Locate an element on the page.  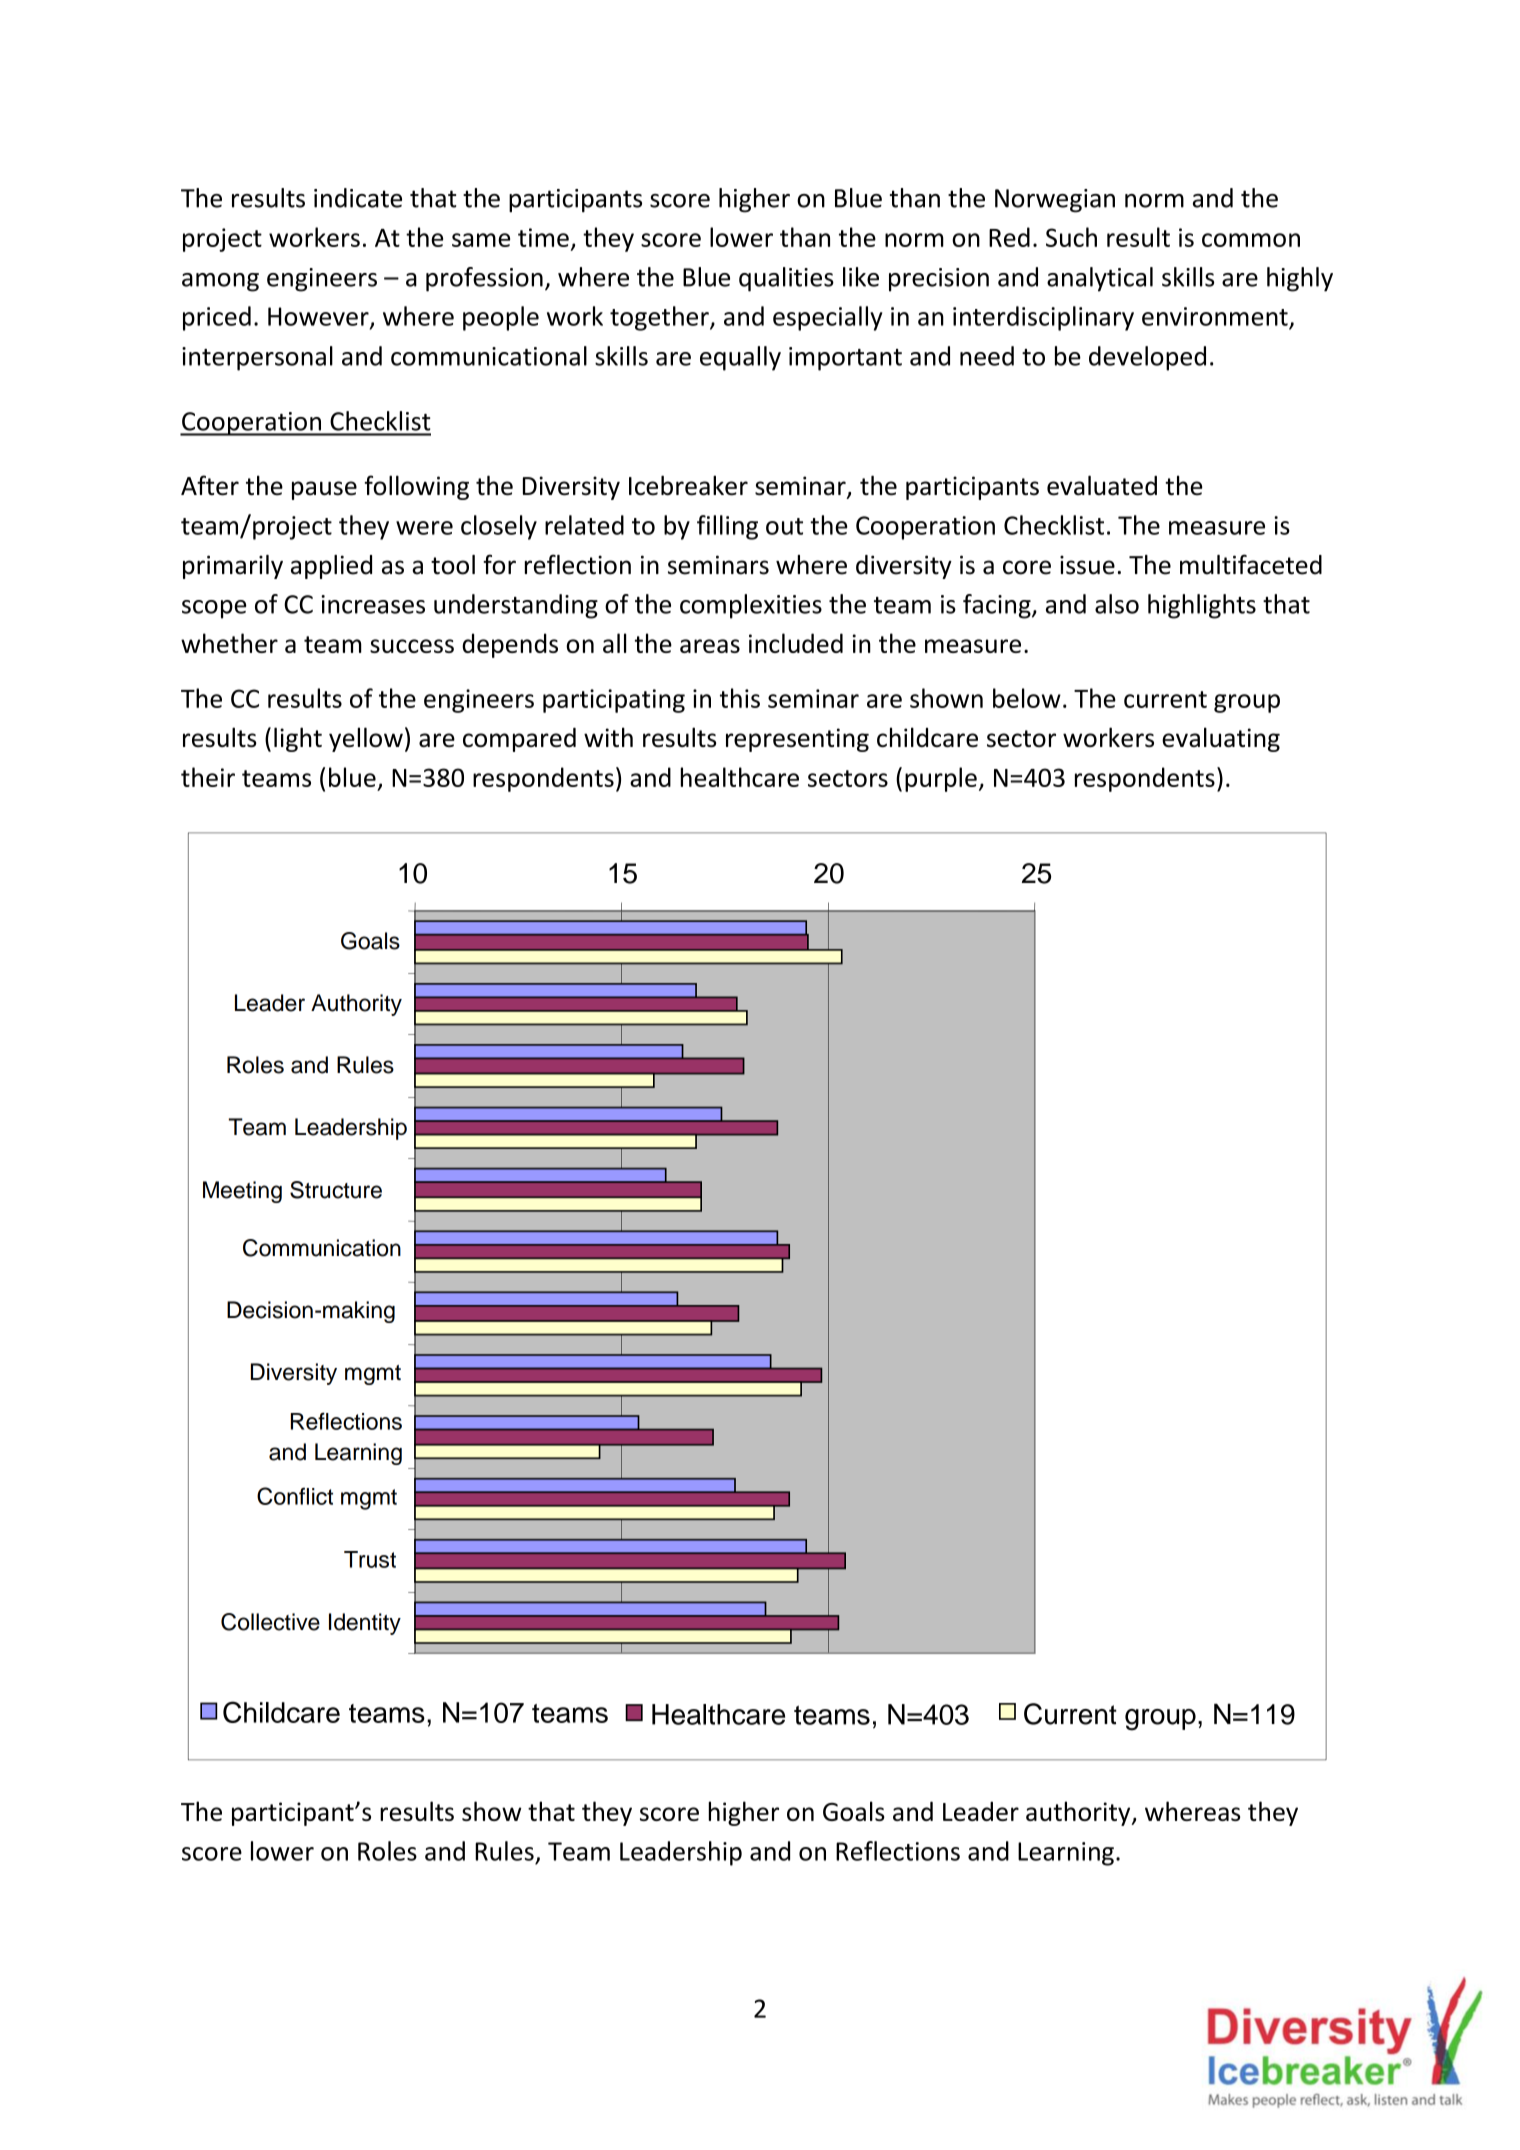
evaluating is located at coordinates (1221, 739).
